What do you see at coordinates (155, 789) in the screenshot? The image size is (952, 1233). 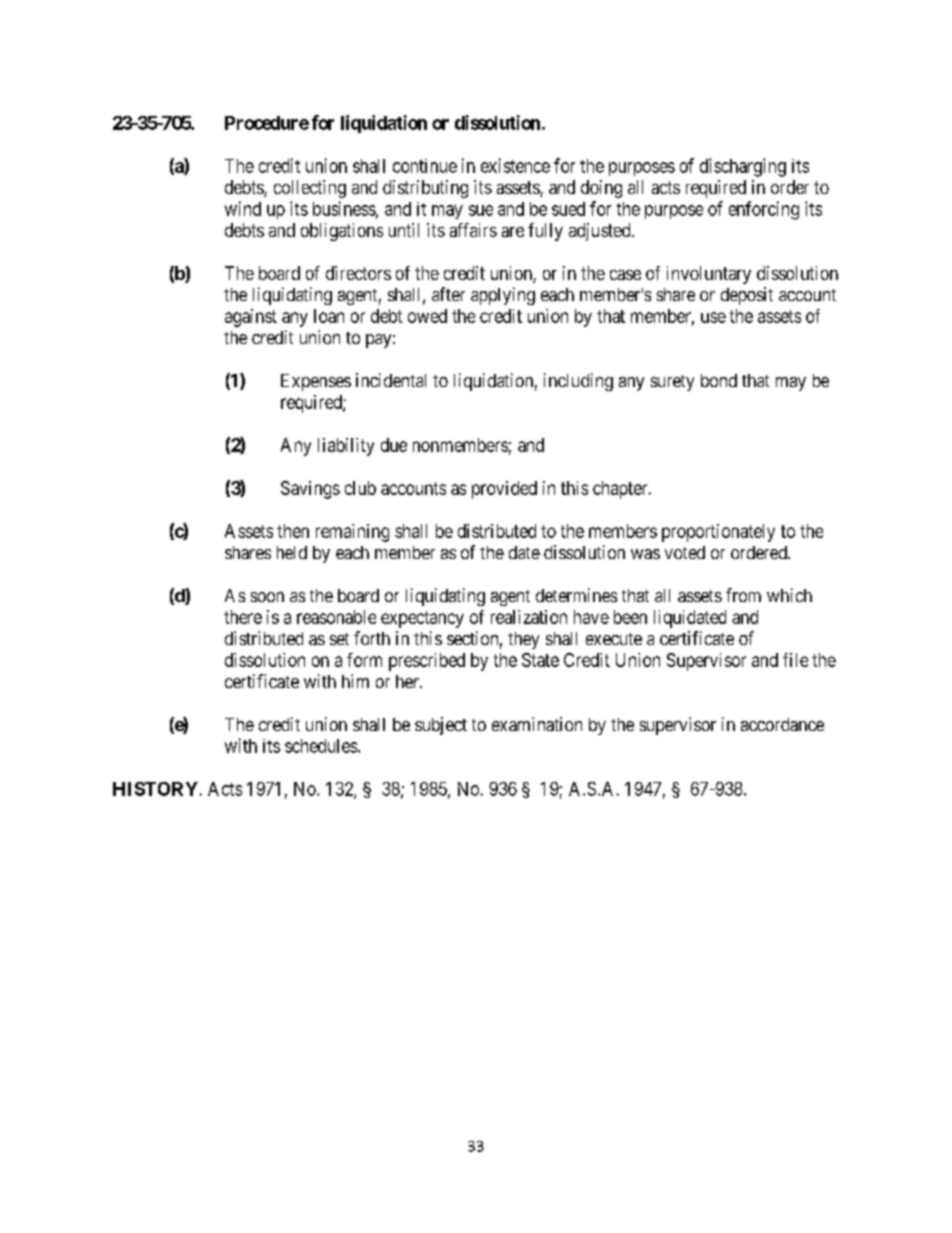 I see `HISTORY` at bounding box center [155, 789].
